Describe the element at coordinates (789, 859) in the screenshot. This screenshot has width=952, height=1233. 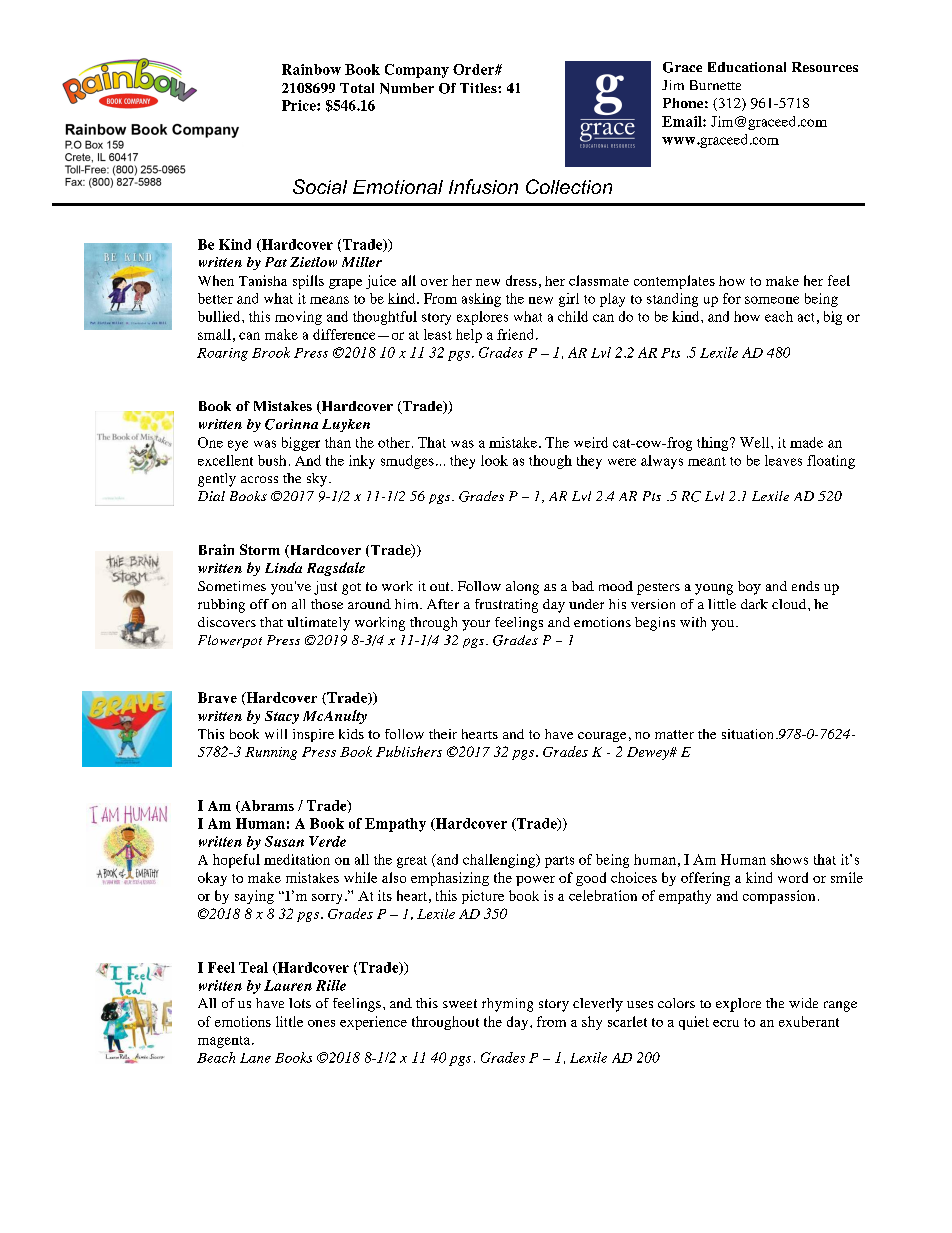
I see `shows` at that location.
